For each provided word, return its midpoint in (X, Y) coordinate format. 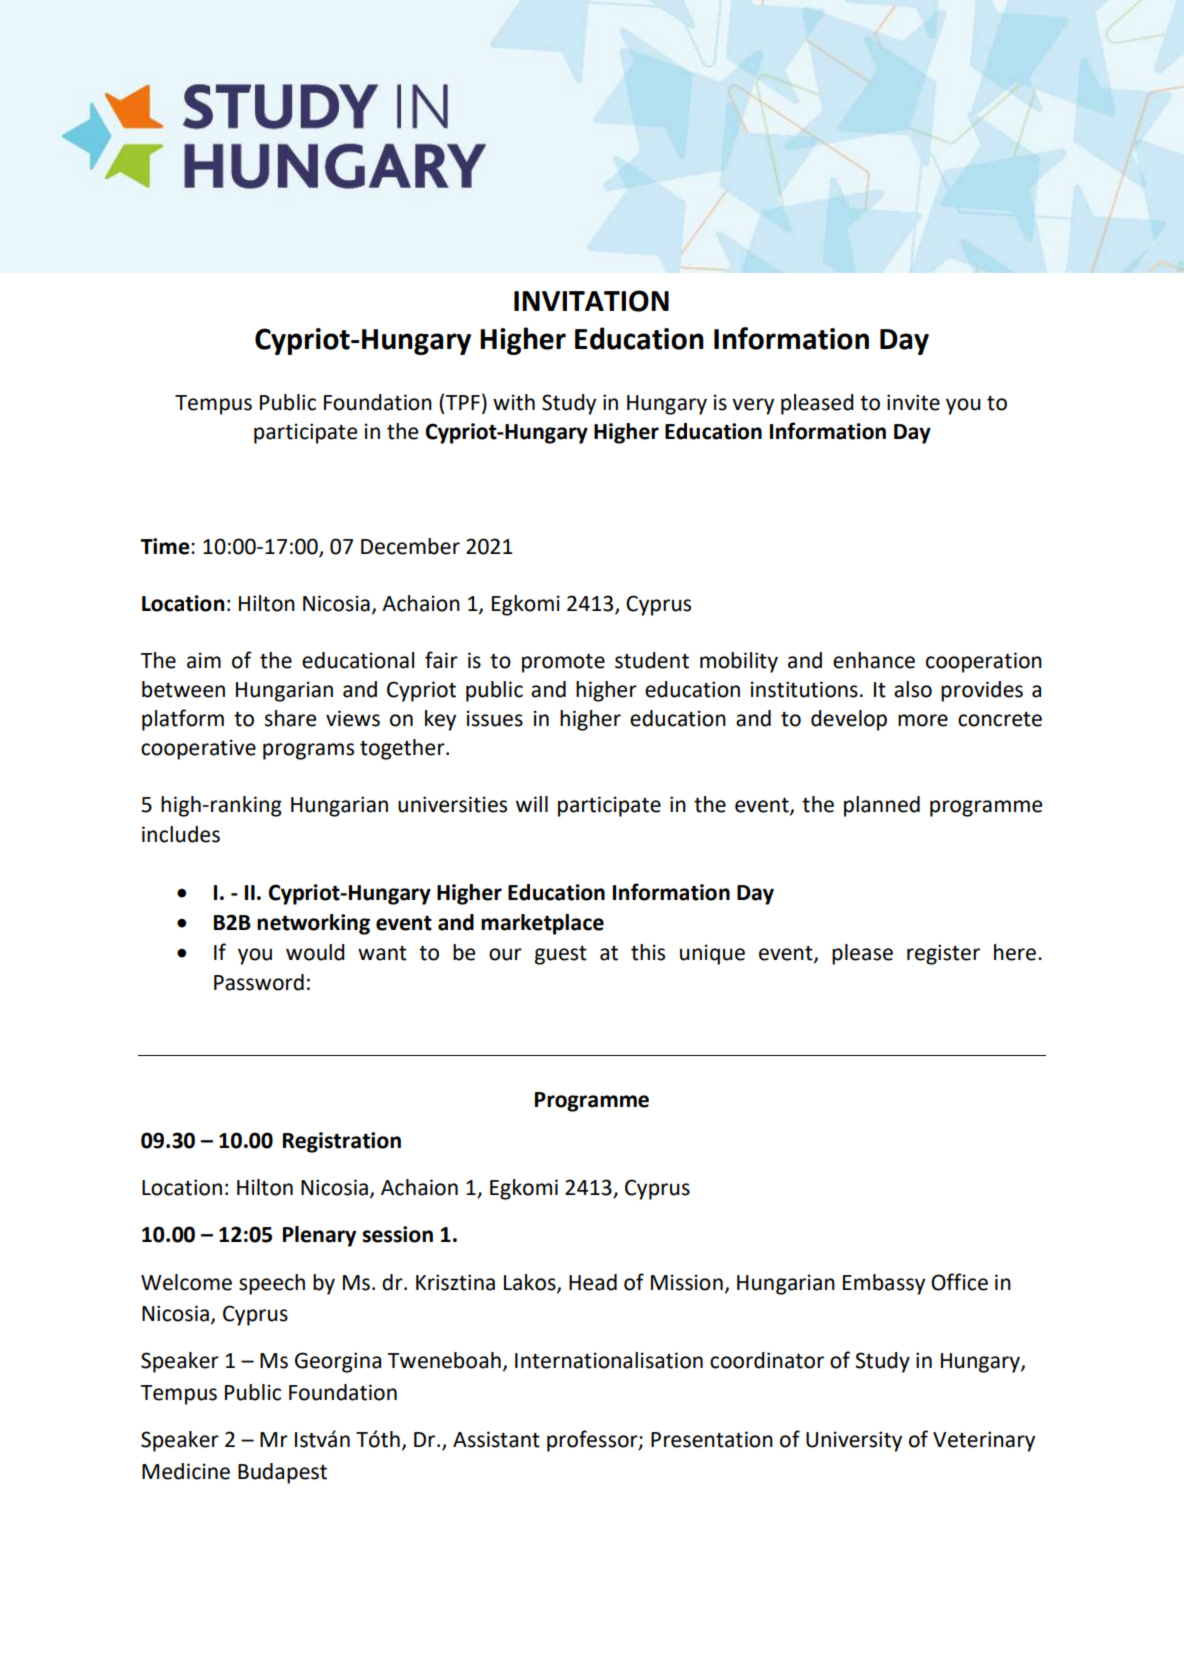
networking (313, 924)
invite (913, 402)
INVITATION (591, 301)
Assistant (496, 1439)
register (943, 954)
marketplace (542, 924)
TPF (463, 402)
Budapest (282, 1473)
